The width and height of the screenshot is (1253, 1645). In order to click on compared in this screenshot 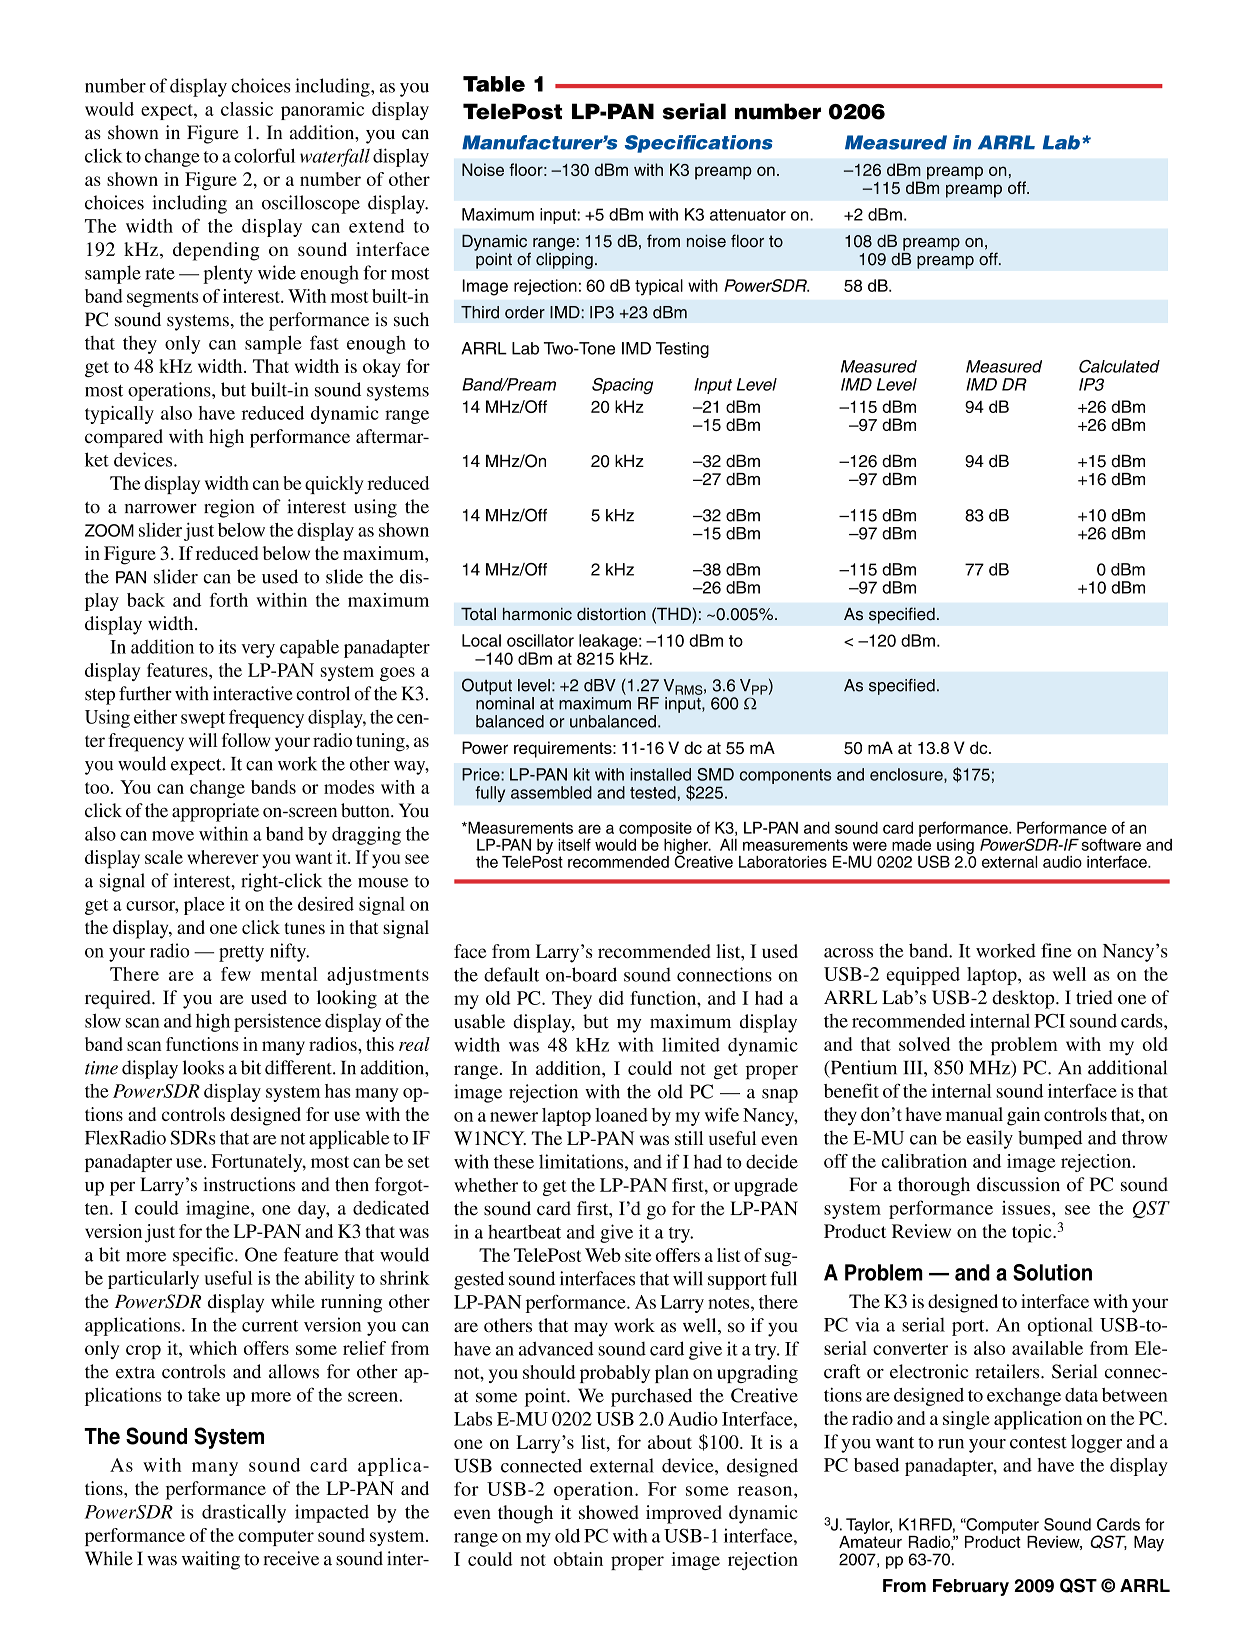, I will do `click(124, 438)`.
